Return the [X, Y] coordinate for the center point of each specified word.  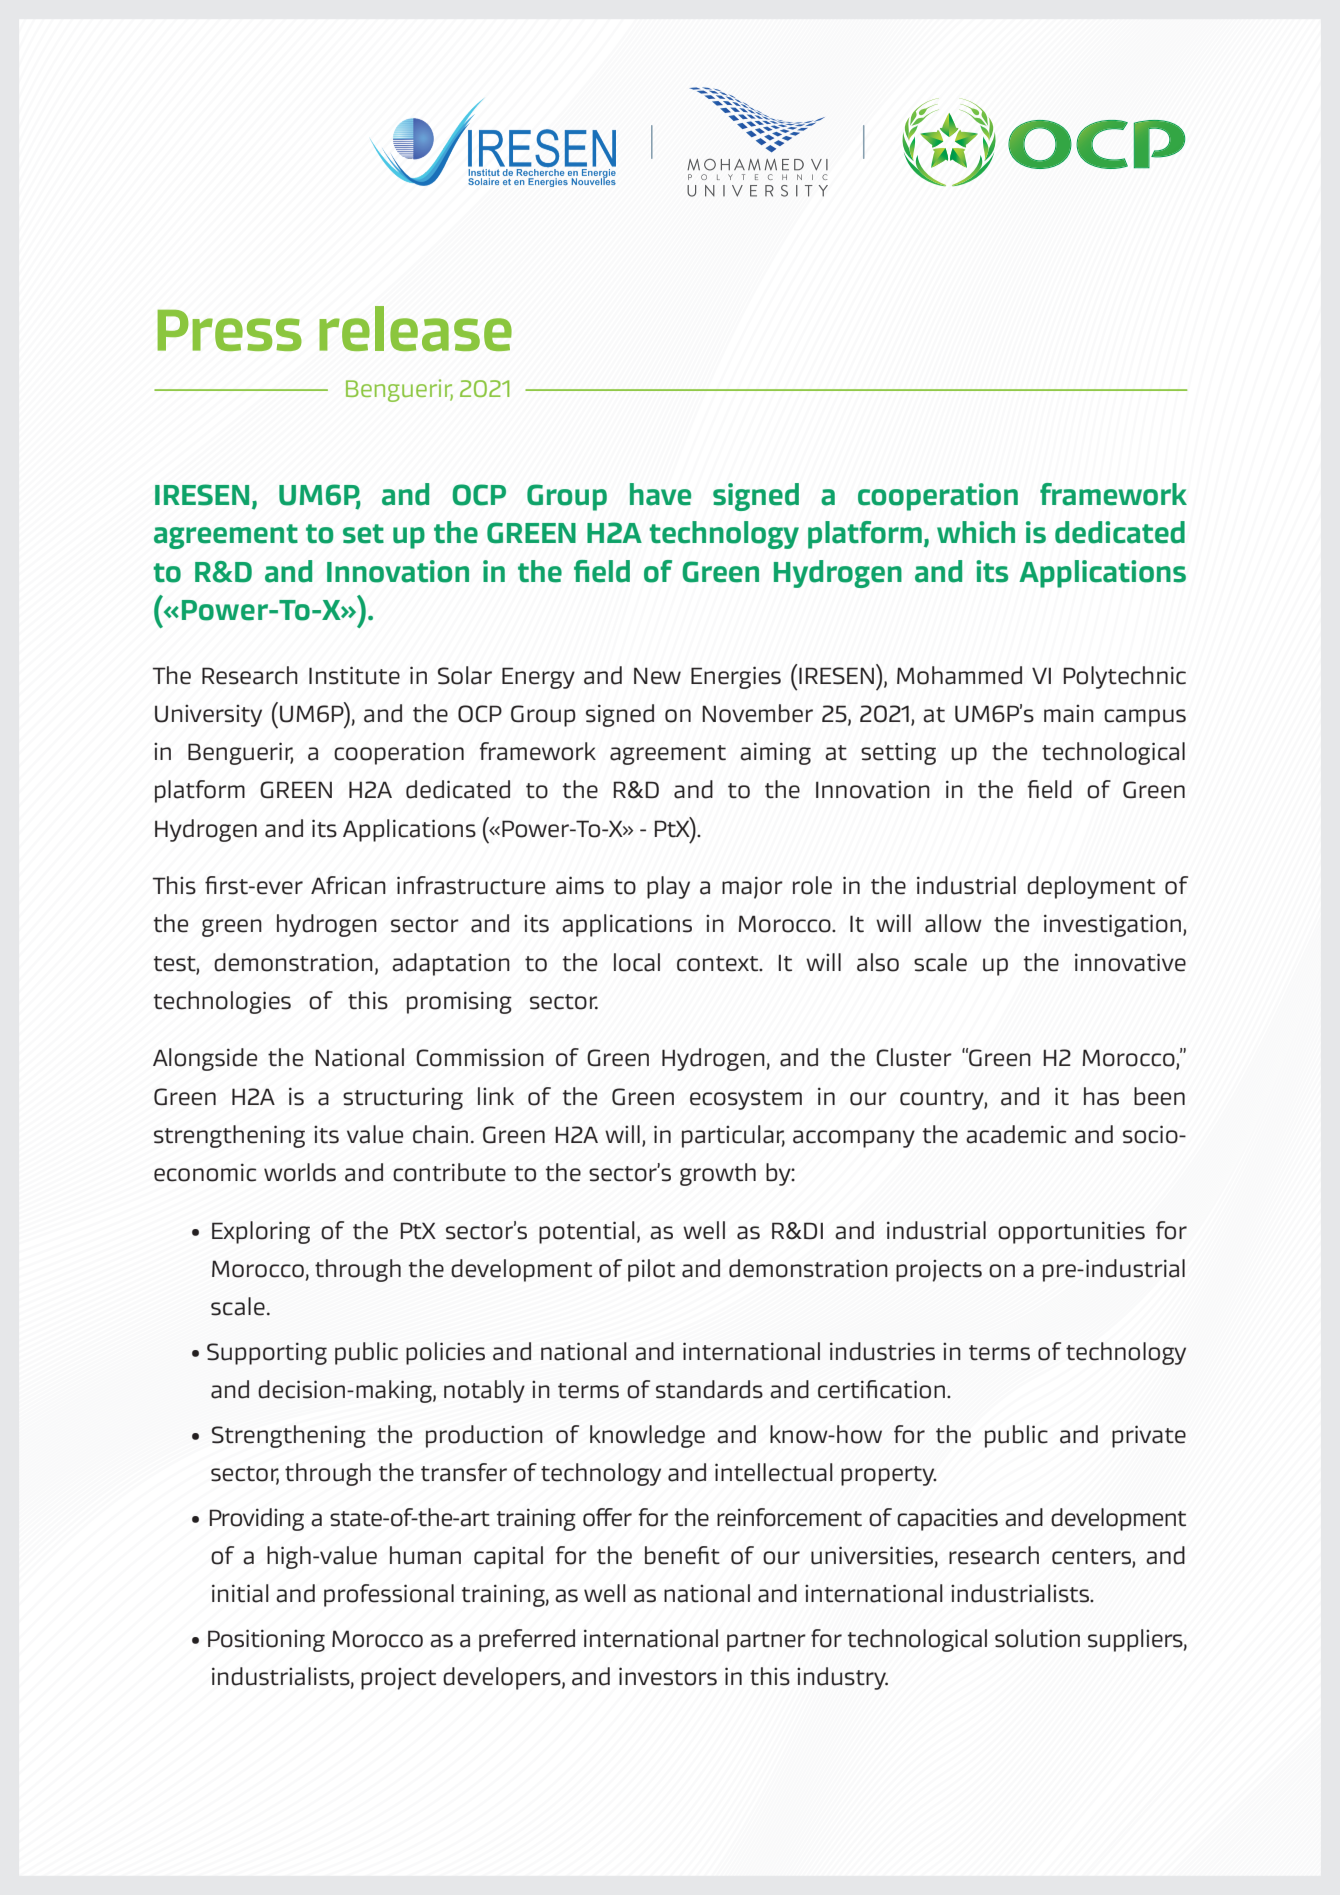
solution [1037, 1638]
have [660, 494]
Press [229, 330]
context [719, 964]
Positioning [266, 1640]
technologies [222, 1002]
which [976, 532]
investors [668, 1676]
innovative [1130, 962]
